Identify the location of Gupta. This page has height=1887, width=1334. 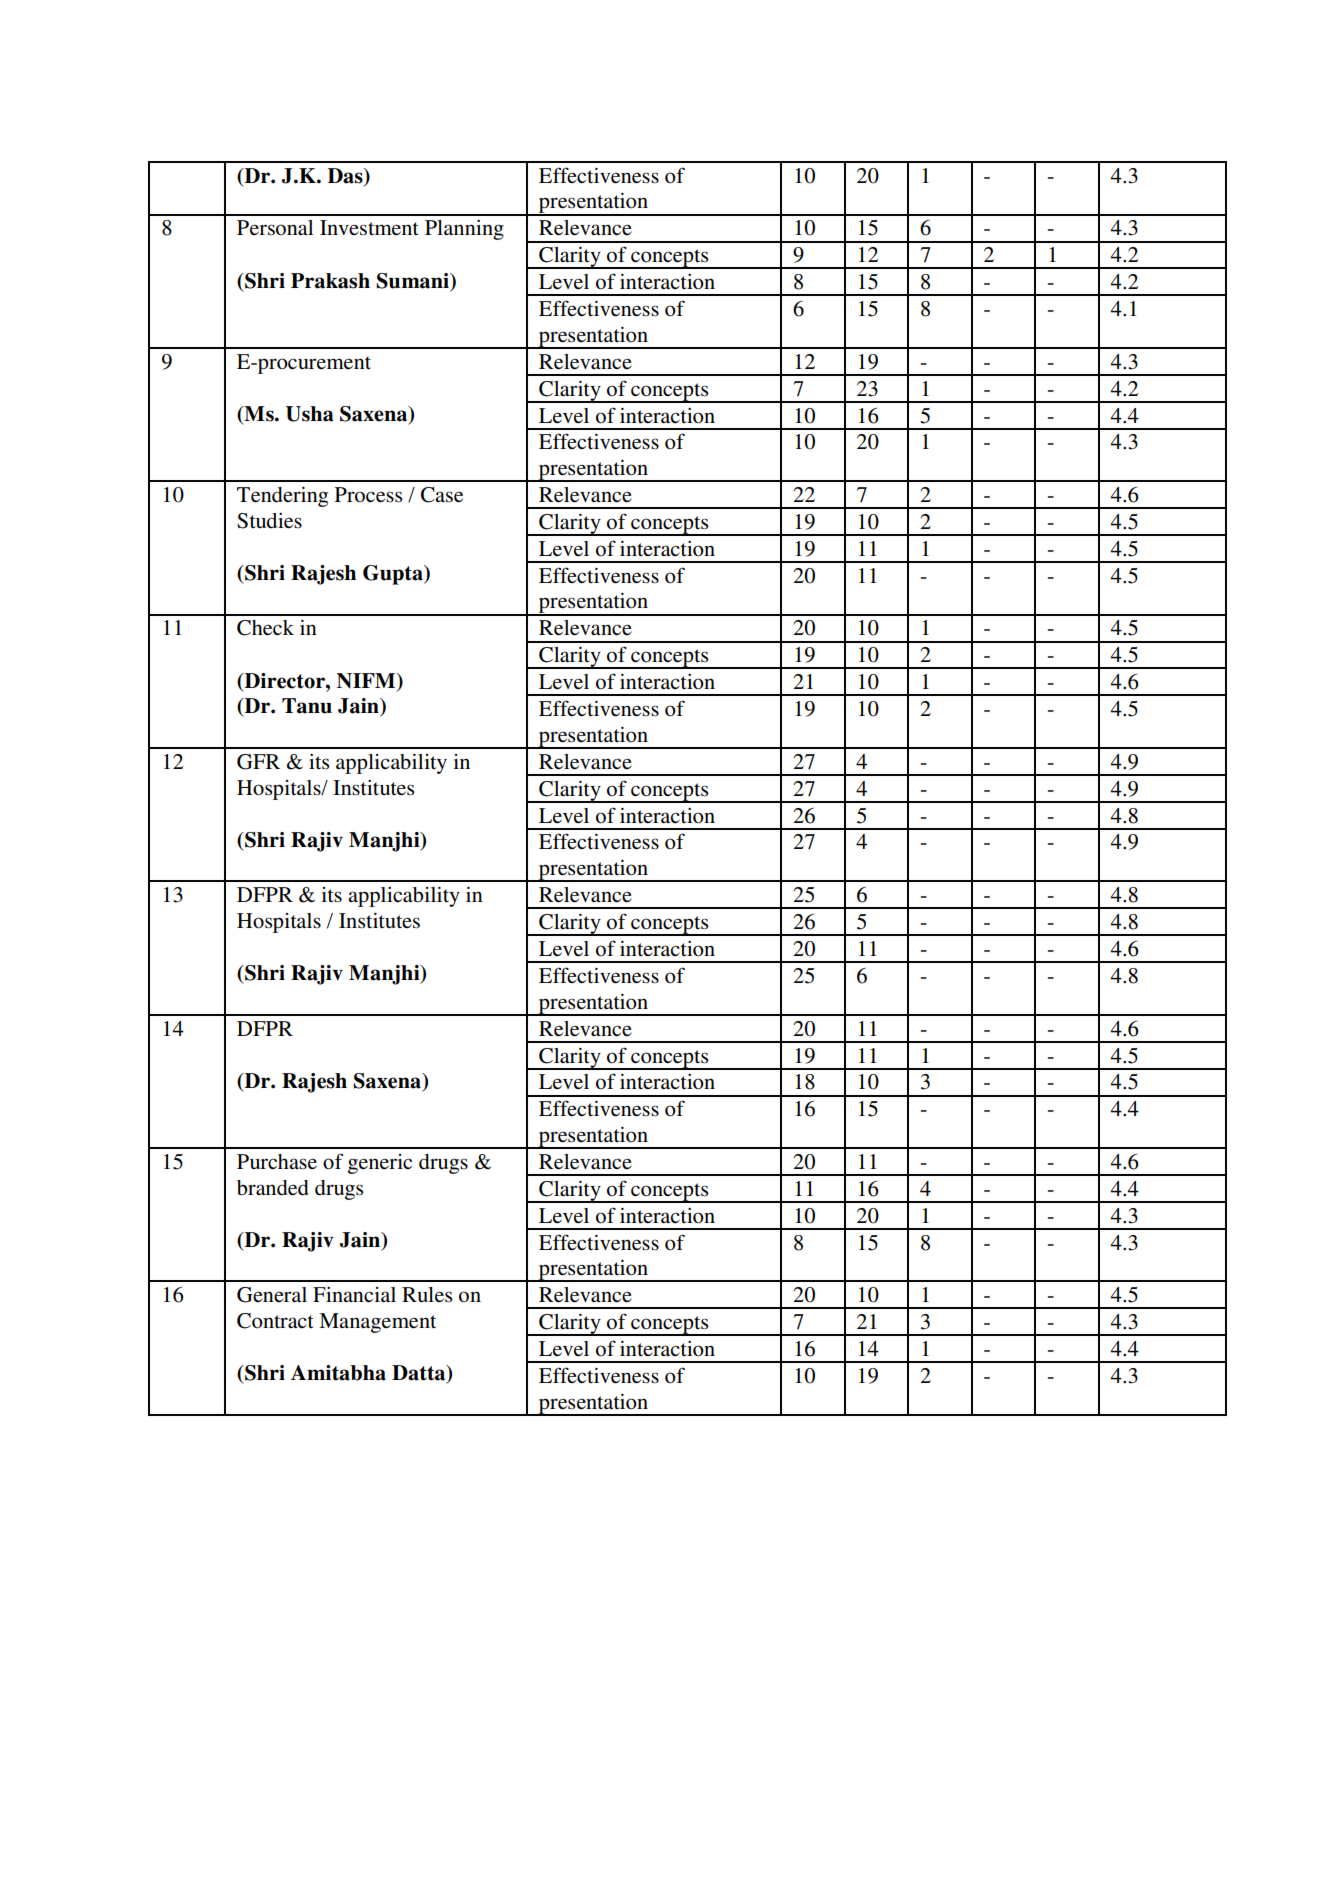
(394, 575).
